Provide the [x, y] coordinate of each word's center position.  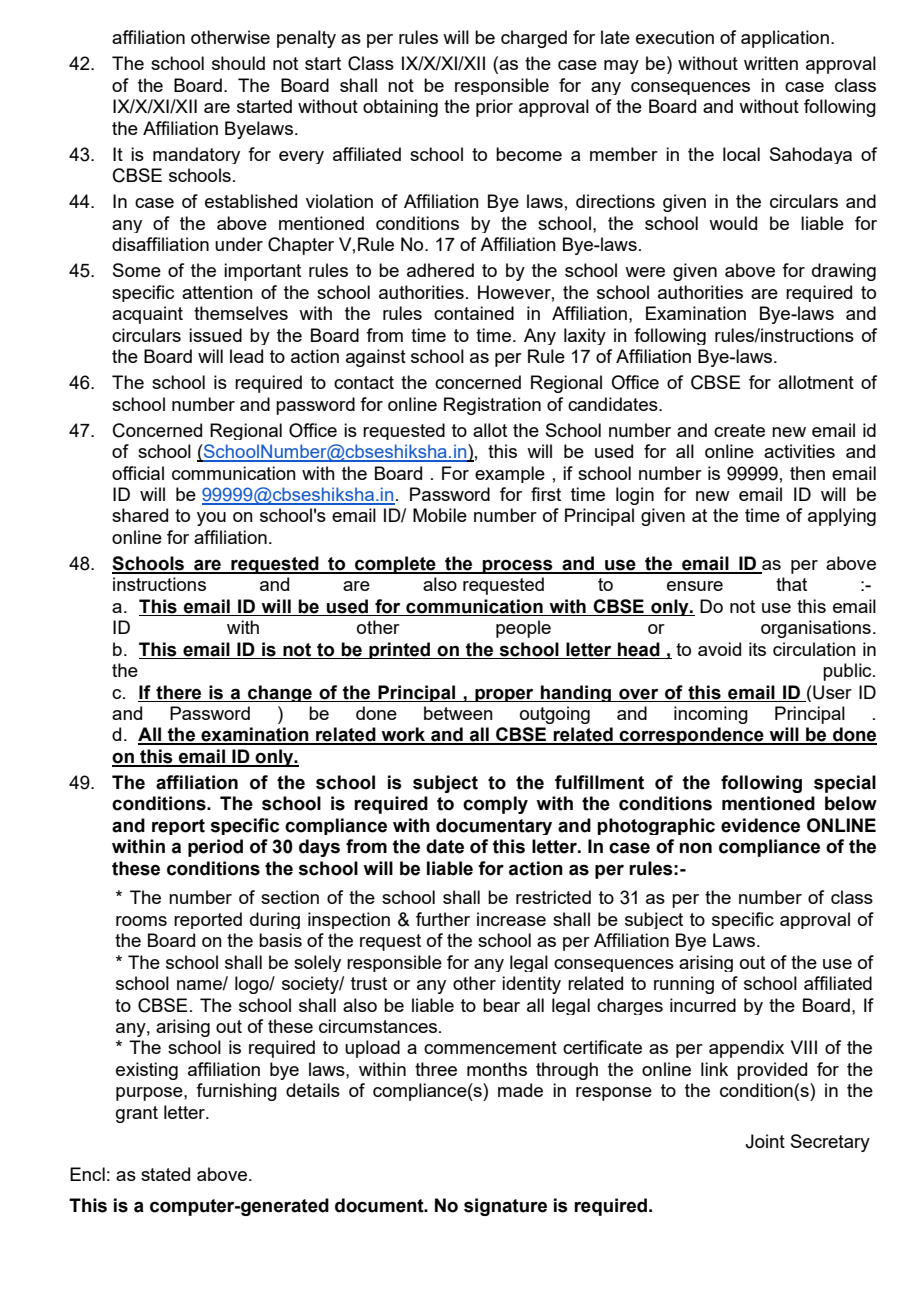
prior [494, 108]
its [757, 649]
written [771, 63]
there [178, 692]
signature [505, 1207]
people [523, 629]
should [238, 63]
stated [165, 1174]
